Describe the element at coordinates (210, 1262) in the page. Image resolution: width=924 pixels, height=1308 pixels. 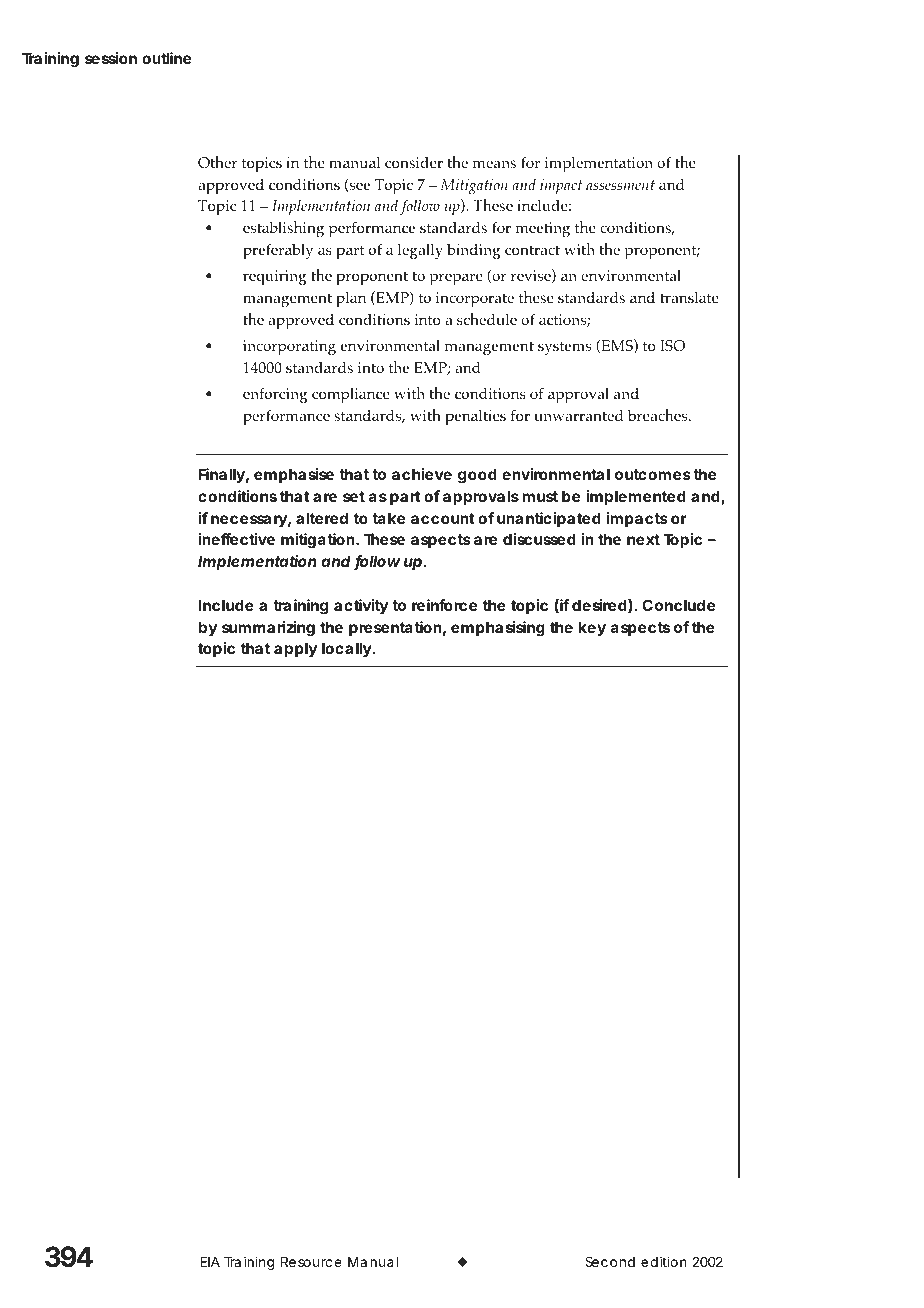
I see `EIA` at that location.
